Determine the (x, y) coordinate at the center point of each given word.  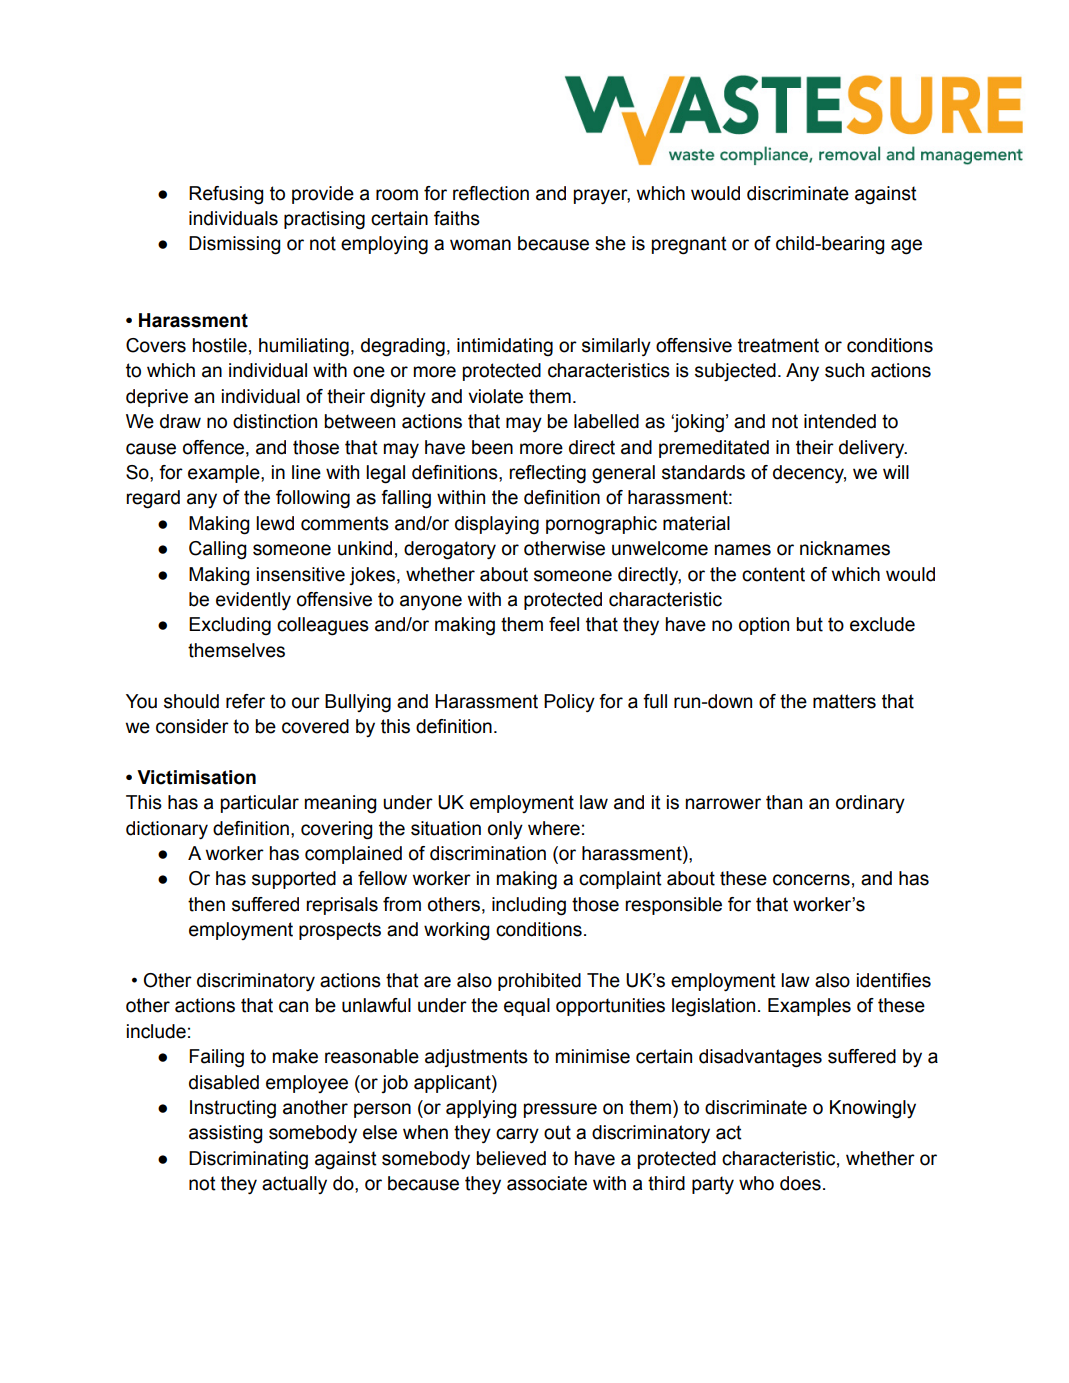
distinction (275, 421)
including (529, 906)
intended (840, 421)
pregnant (689, 245)
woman (480, 245)
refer (245, 701)
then (206, 904)
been (492, 447)
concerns (811, 880)
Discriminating (248, 1160)
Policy (569, 703)
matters (844, 701)
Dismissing (234, 245)
